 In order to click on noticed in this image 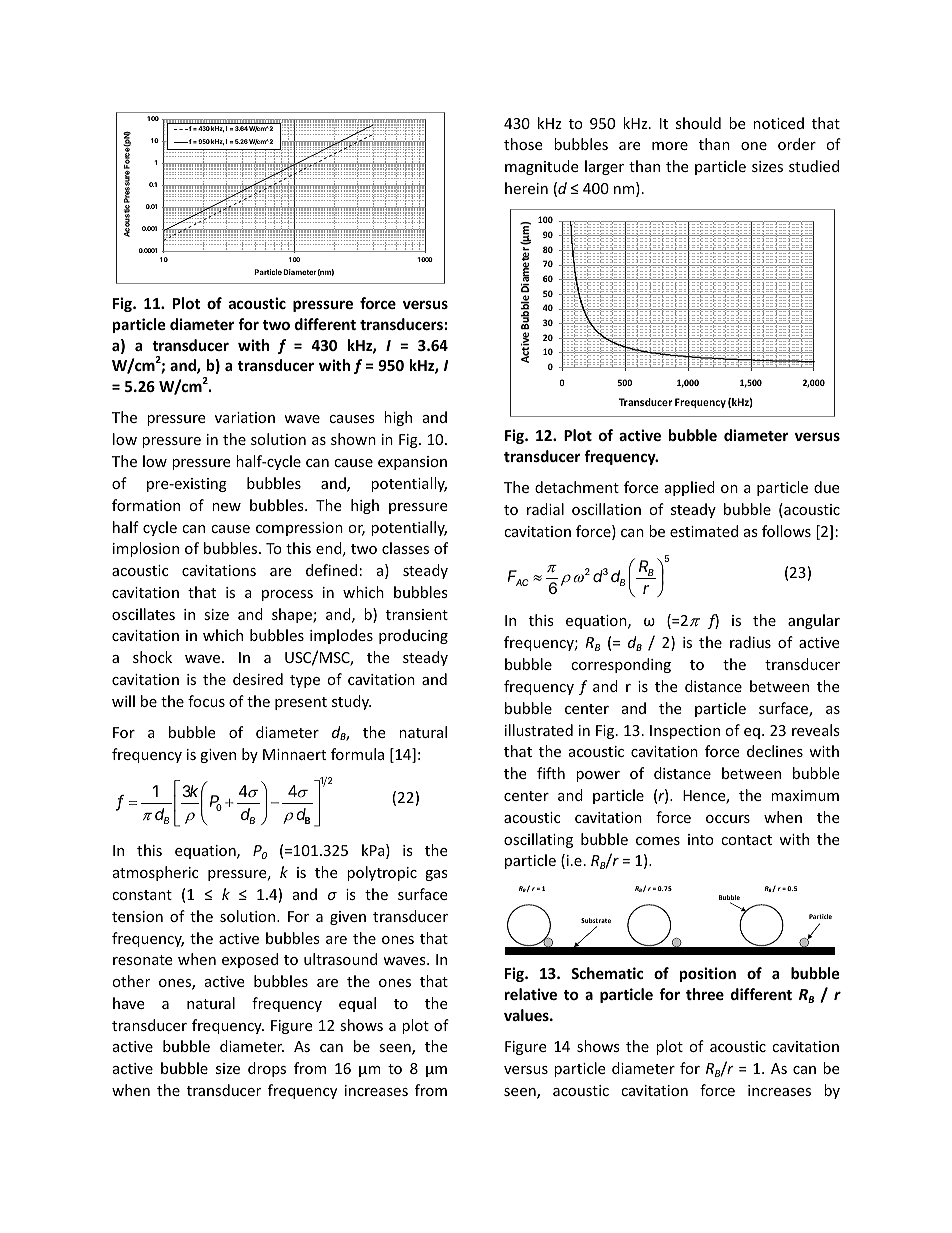, I will do `click(778, 123)`.
